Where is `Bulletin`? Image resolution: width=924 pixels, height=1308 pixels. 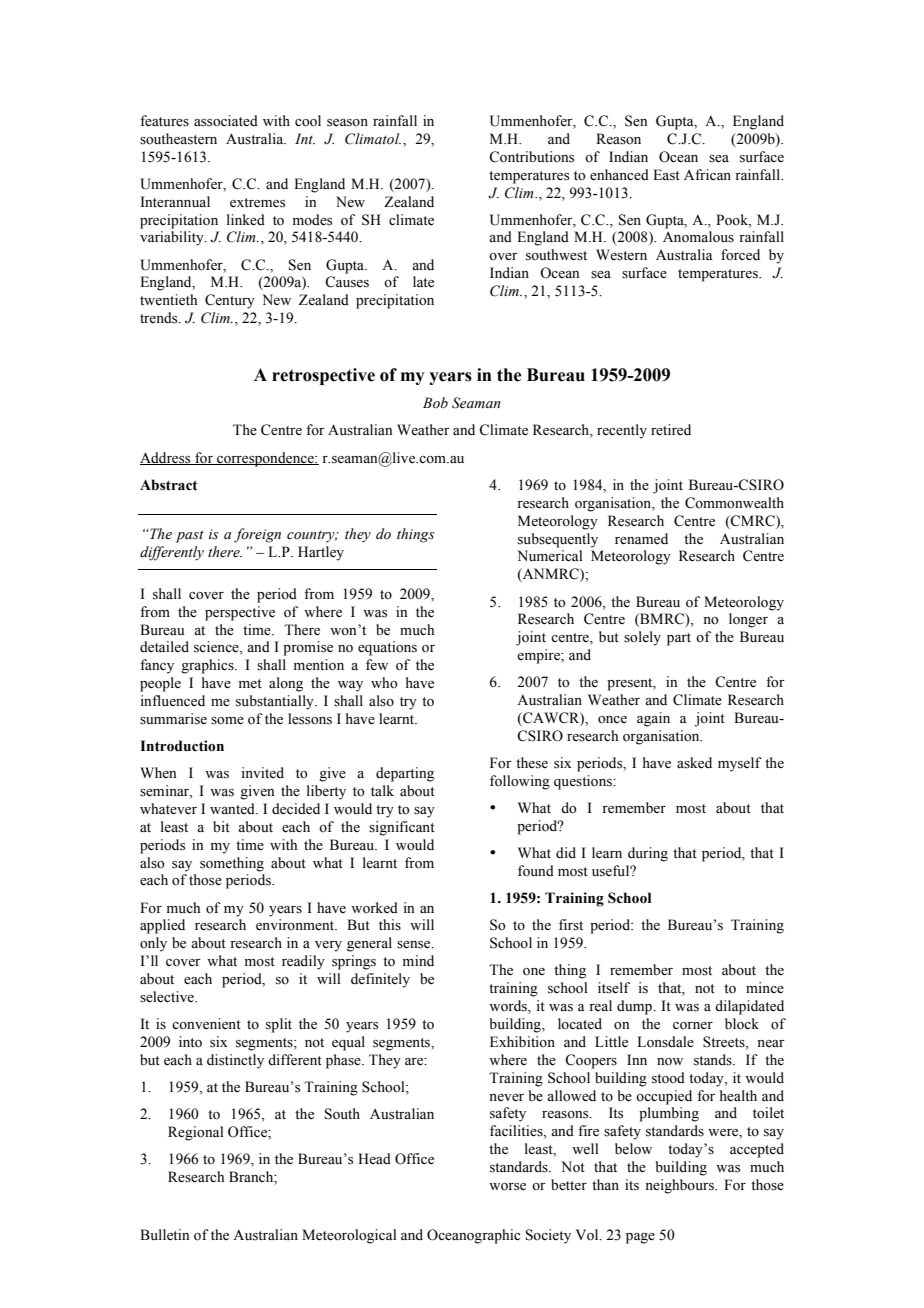
Bulletin is located at coordinates (165, 1235).
